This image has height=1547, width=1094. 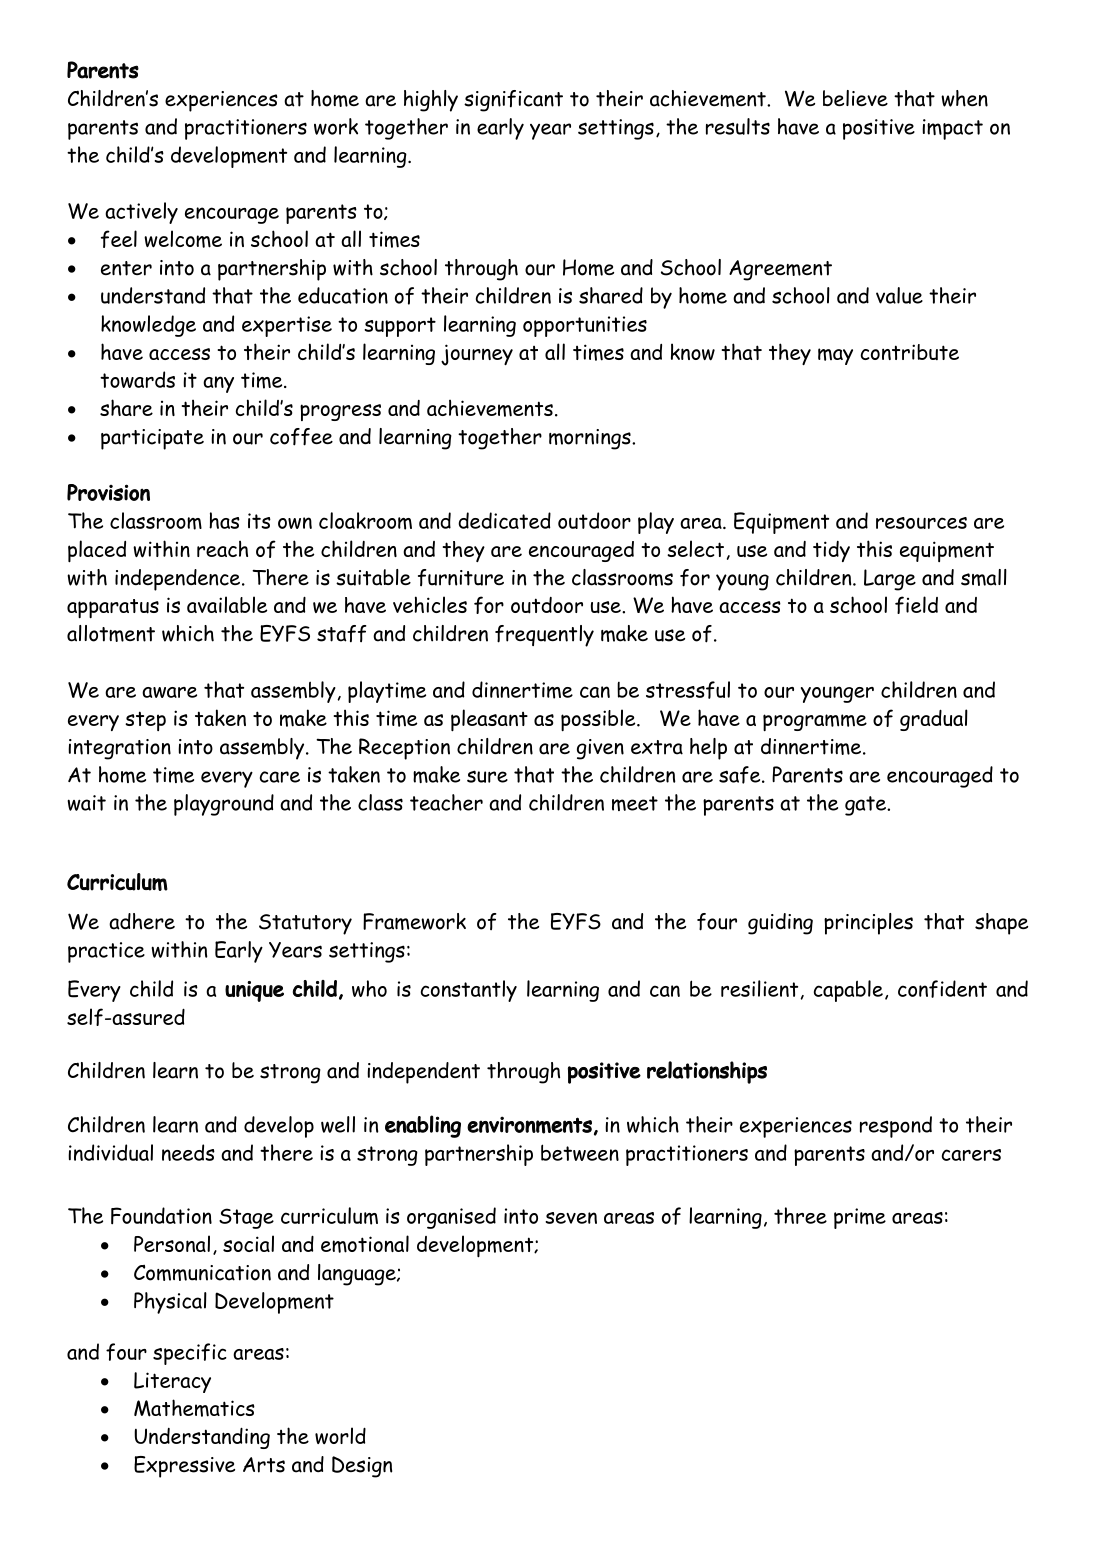 I want to click on respond, so click(x=896, y=1127).
